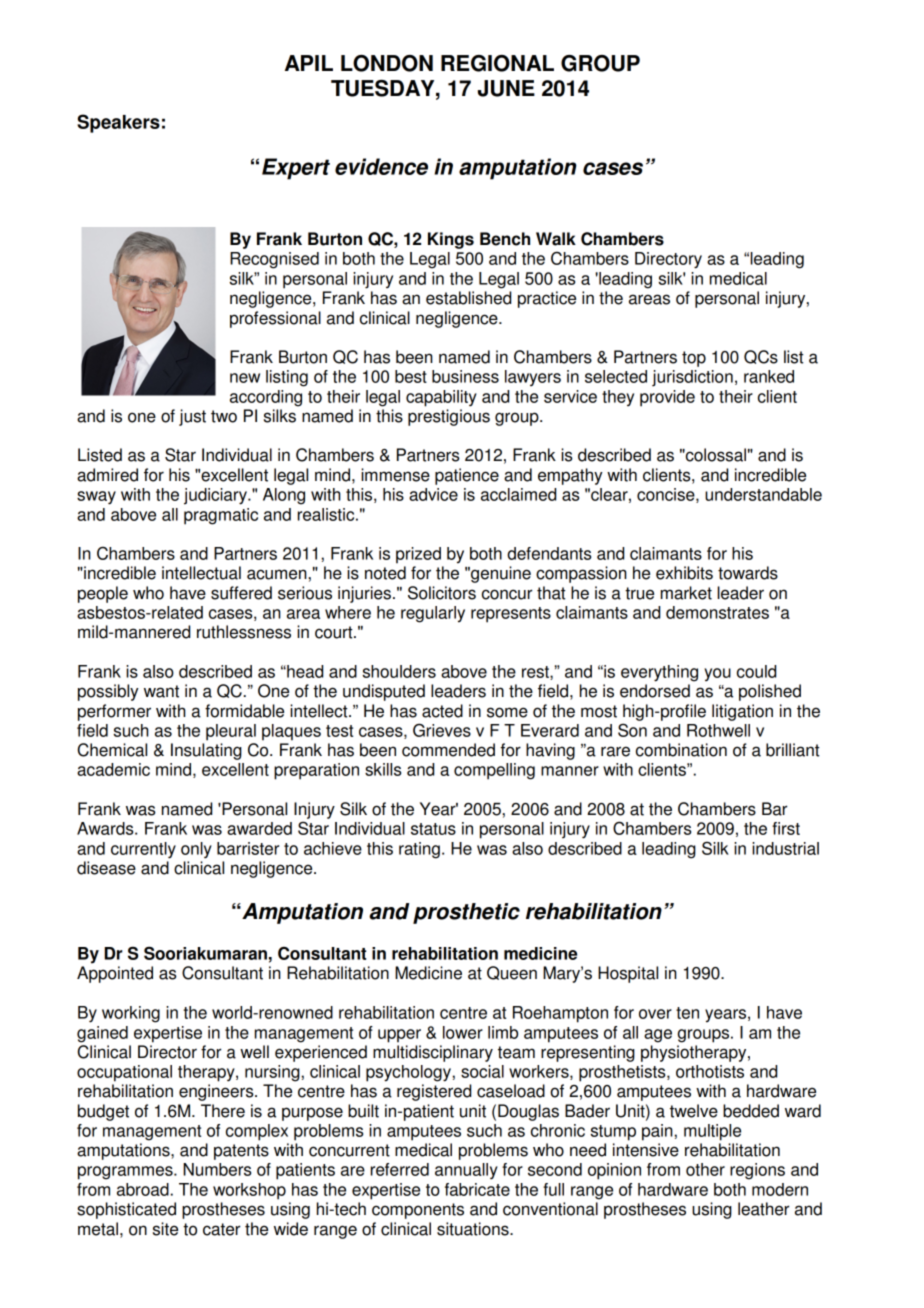 Image resolution: width=924 pixels, height=1308 pixels. I want to click on want, so click(161, 691).
